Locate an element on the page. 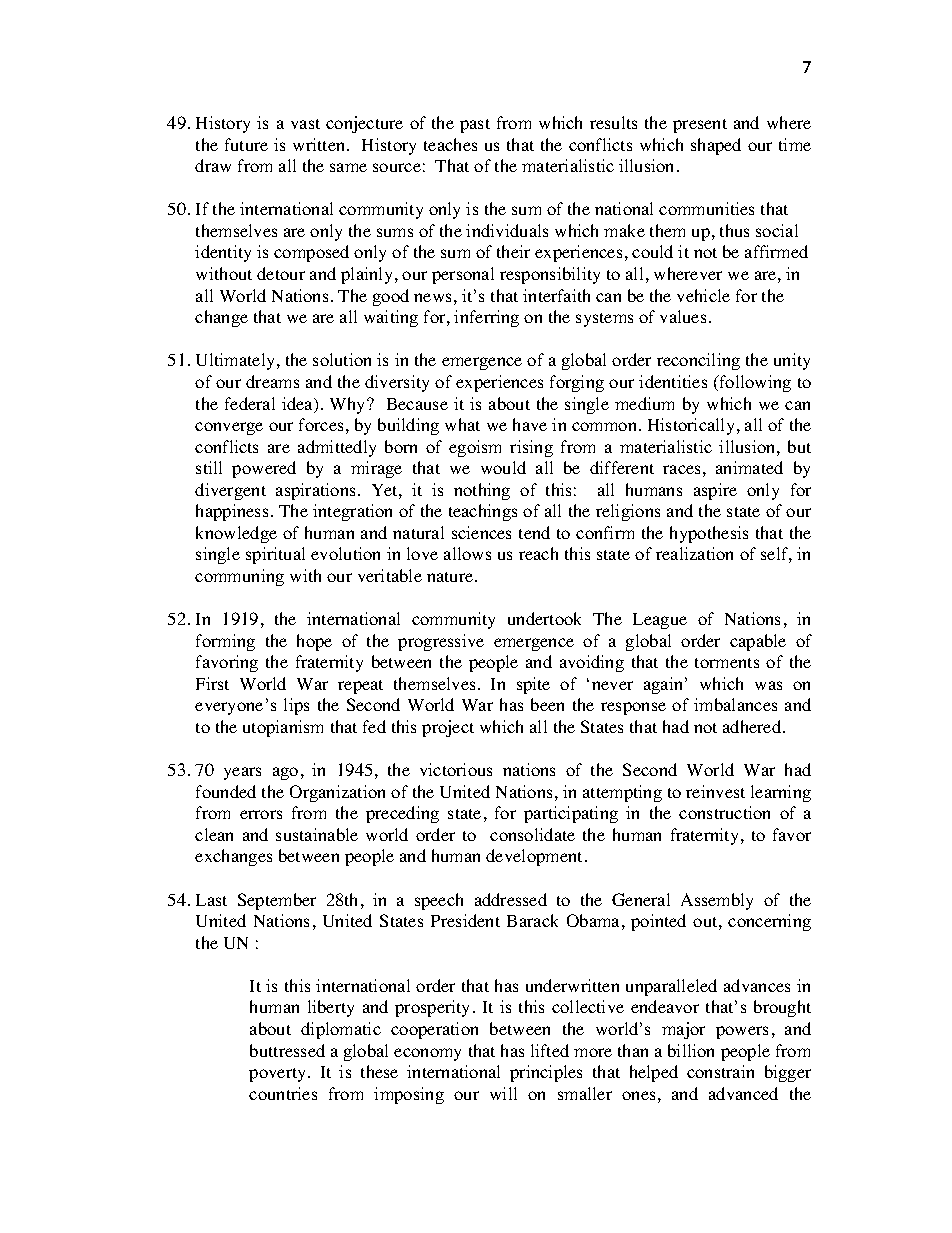 The height and width of the document is (1233, 952). would is located at coordinates (503, 467).
